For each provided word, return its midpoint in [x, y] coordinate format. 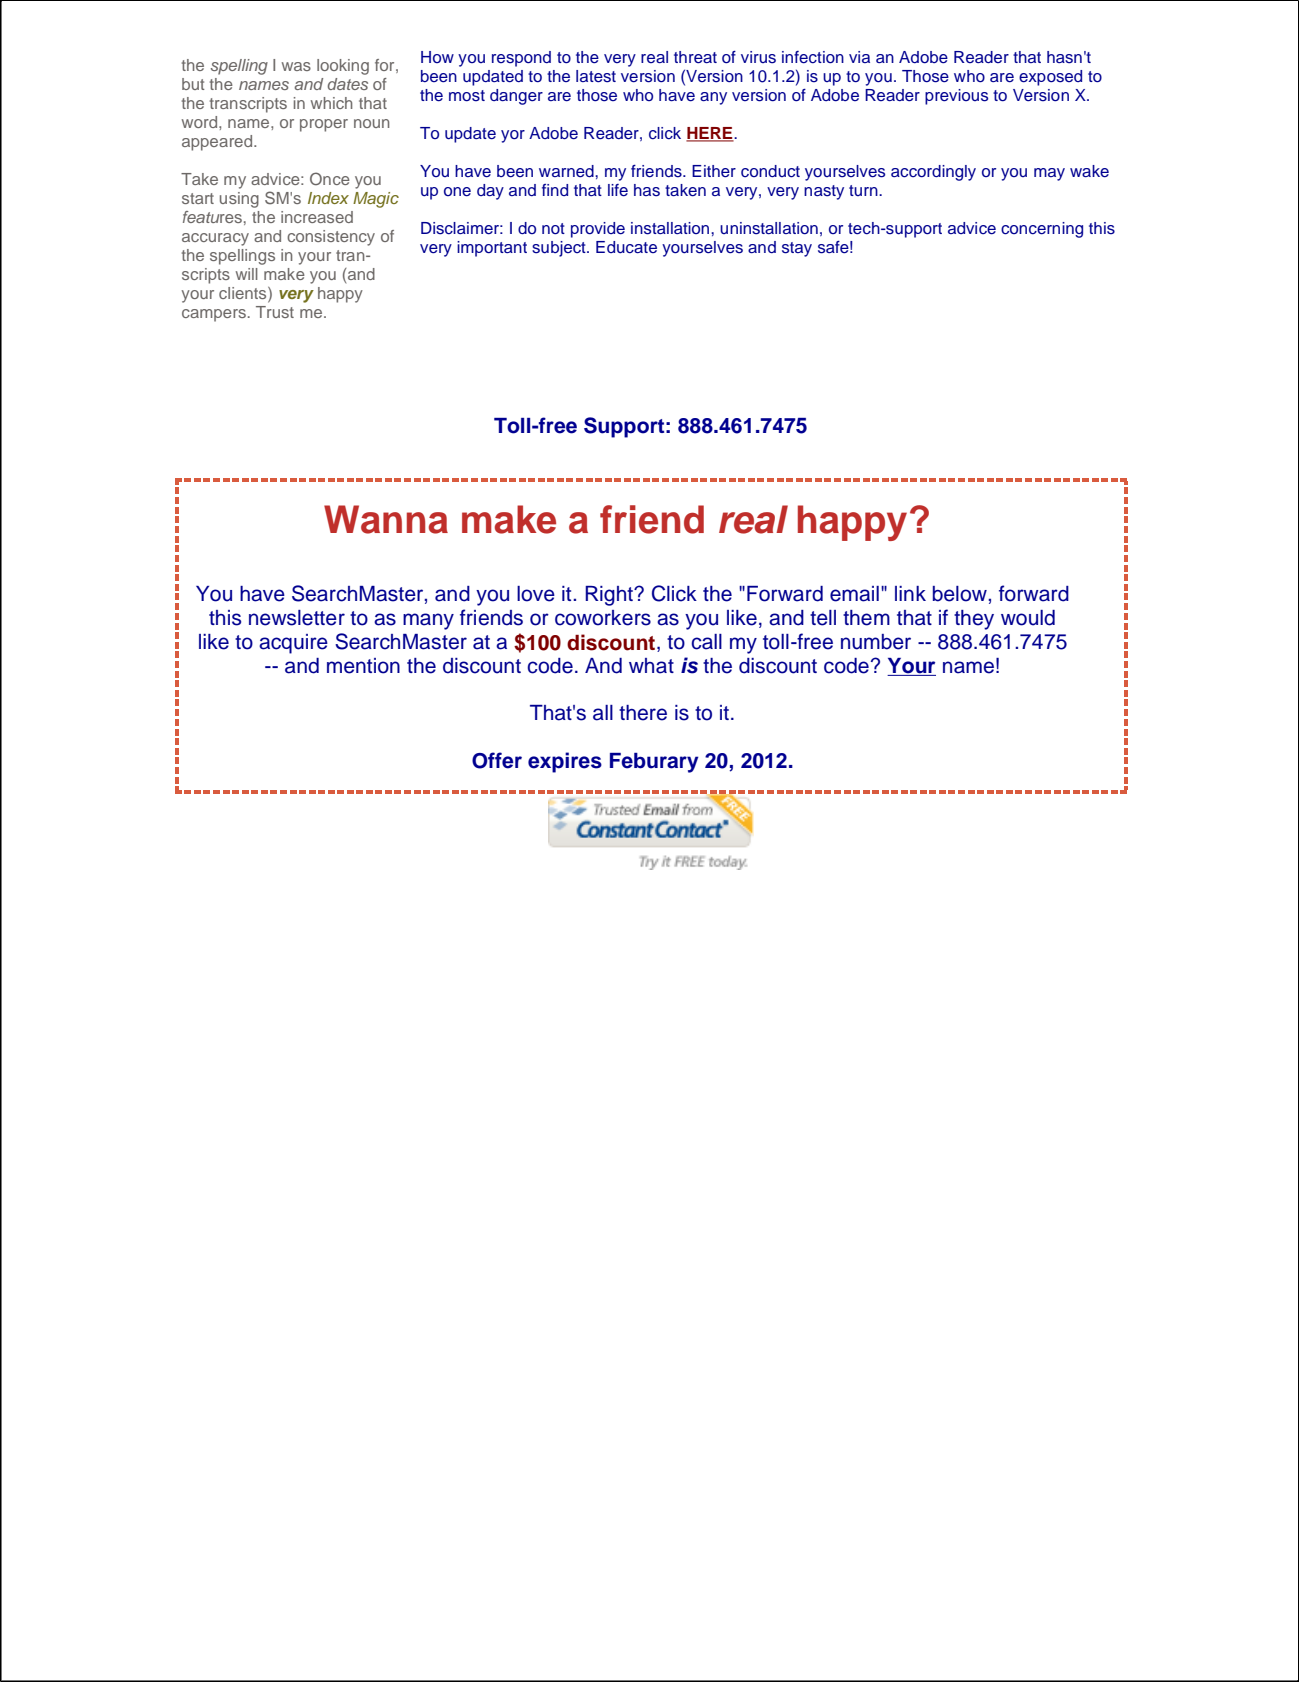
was [296, 66]
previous [956, 97]
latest [596, 76]
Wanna [386, 519]
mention [363, 666]
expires [565, 762]
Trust [275, 312]
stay [797, 249]
